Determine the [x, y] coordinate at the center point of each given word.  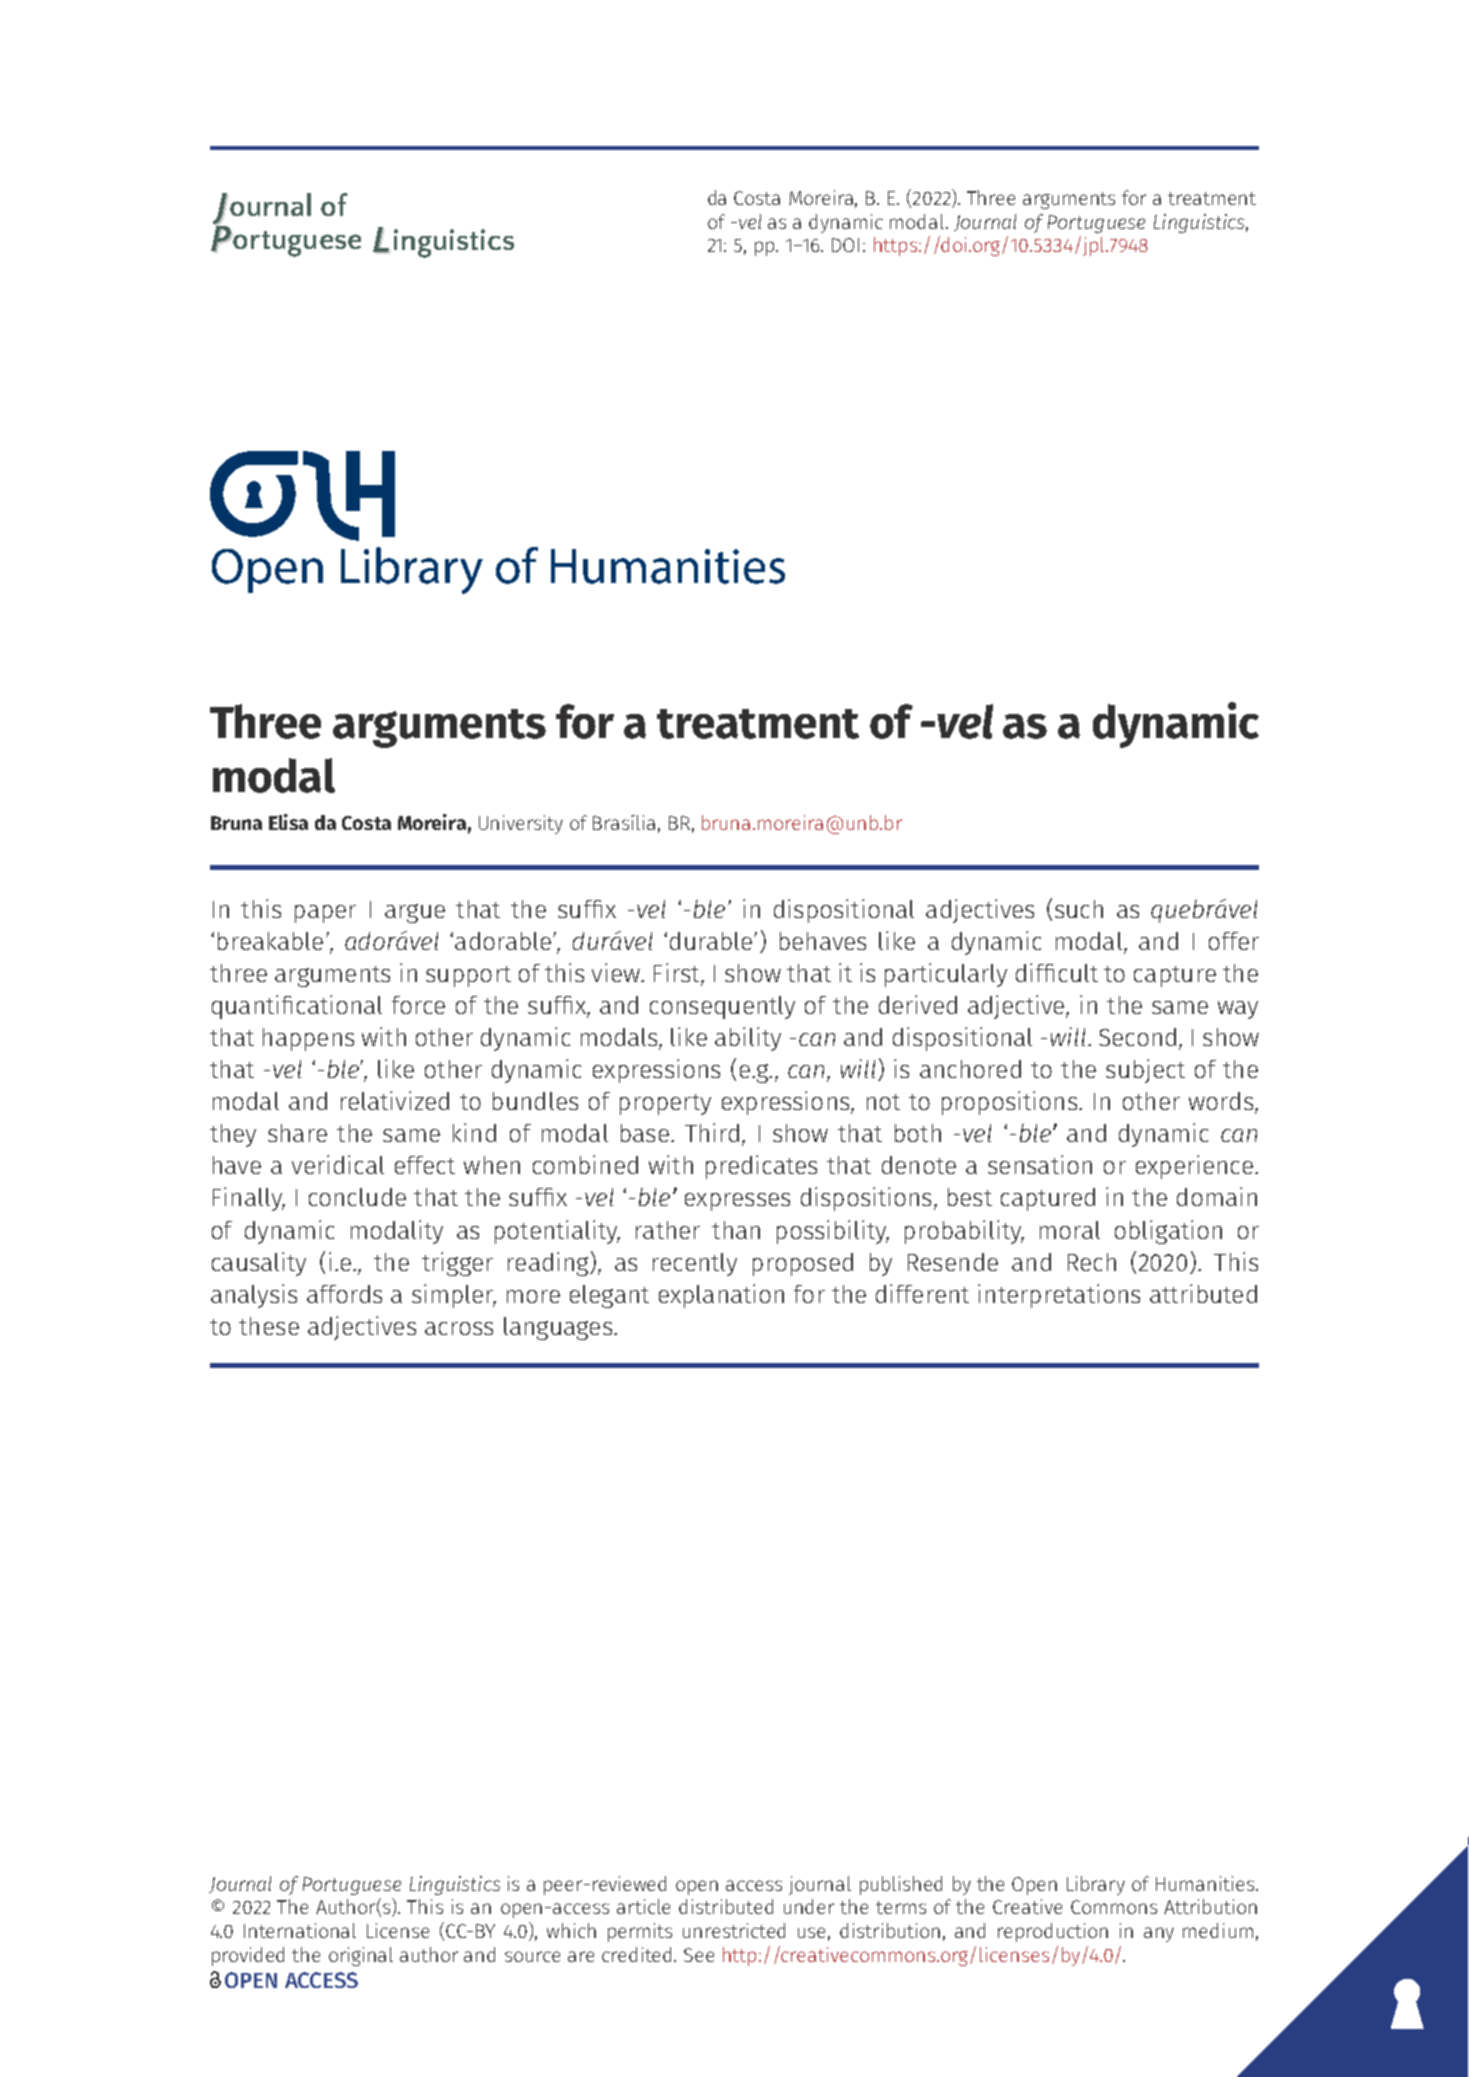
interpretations [1059, 1296]
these [269, 1326]
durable [711, 941]
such [1079, 909]
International [300, 1930]
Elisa [288, 822]
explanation [721, 1296]
